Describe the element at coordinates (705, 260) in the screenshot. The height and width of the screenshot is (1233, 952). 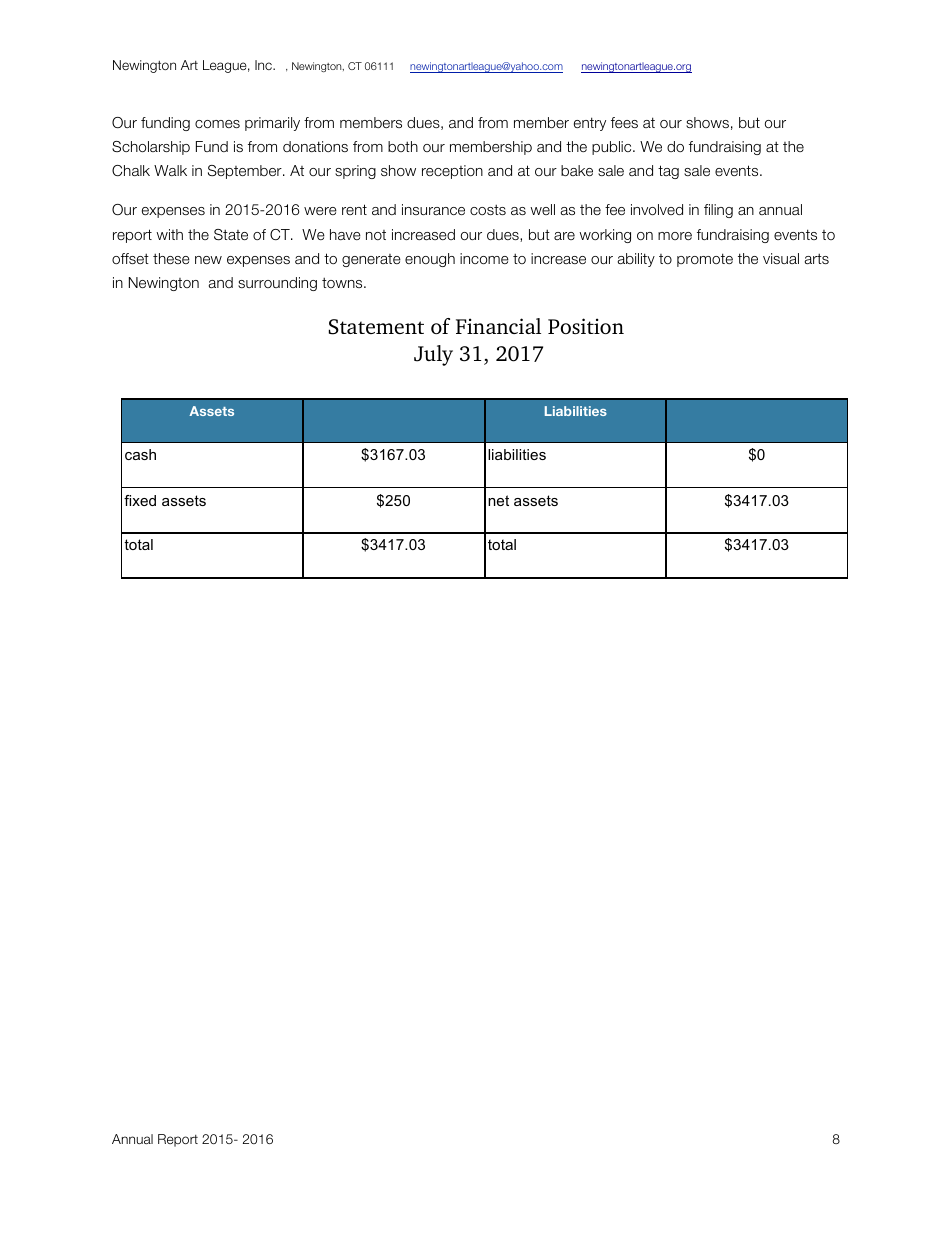
I see `promote` at that location.
